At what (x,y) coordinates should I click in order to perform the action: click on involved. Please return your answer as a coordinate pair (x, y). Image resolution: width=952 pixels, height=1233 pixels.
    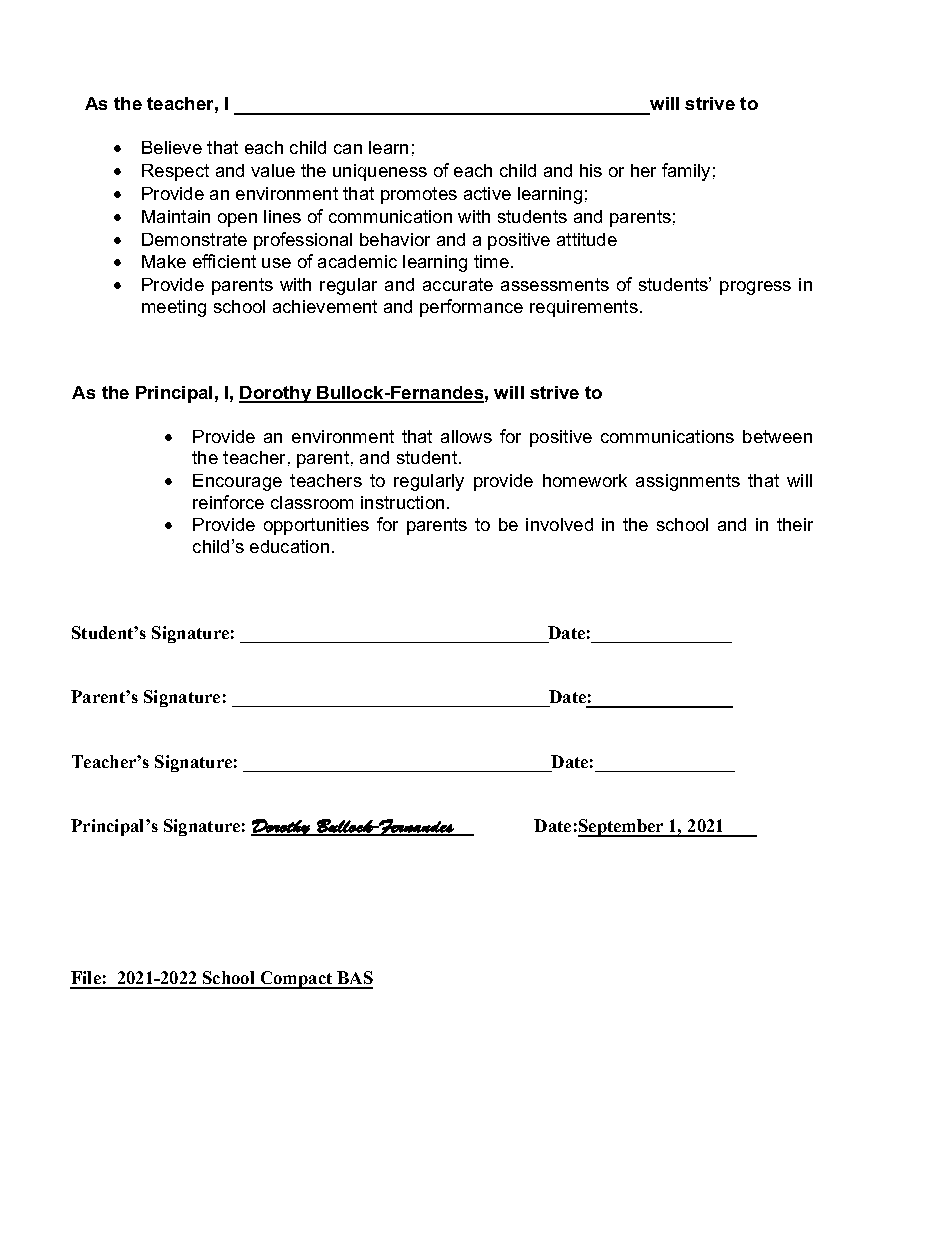
    Looking at the image, I should click on (559, 524).
